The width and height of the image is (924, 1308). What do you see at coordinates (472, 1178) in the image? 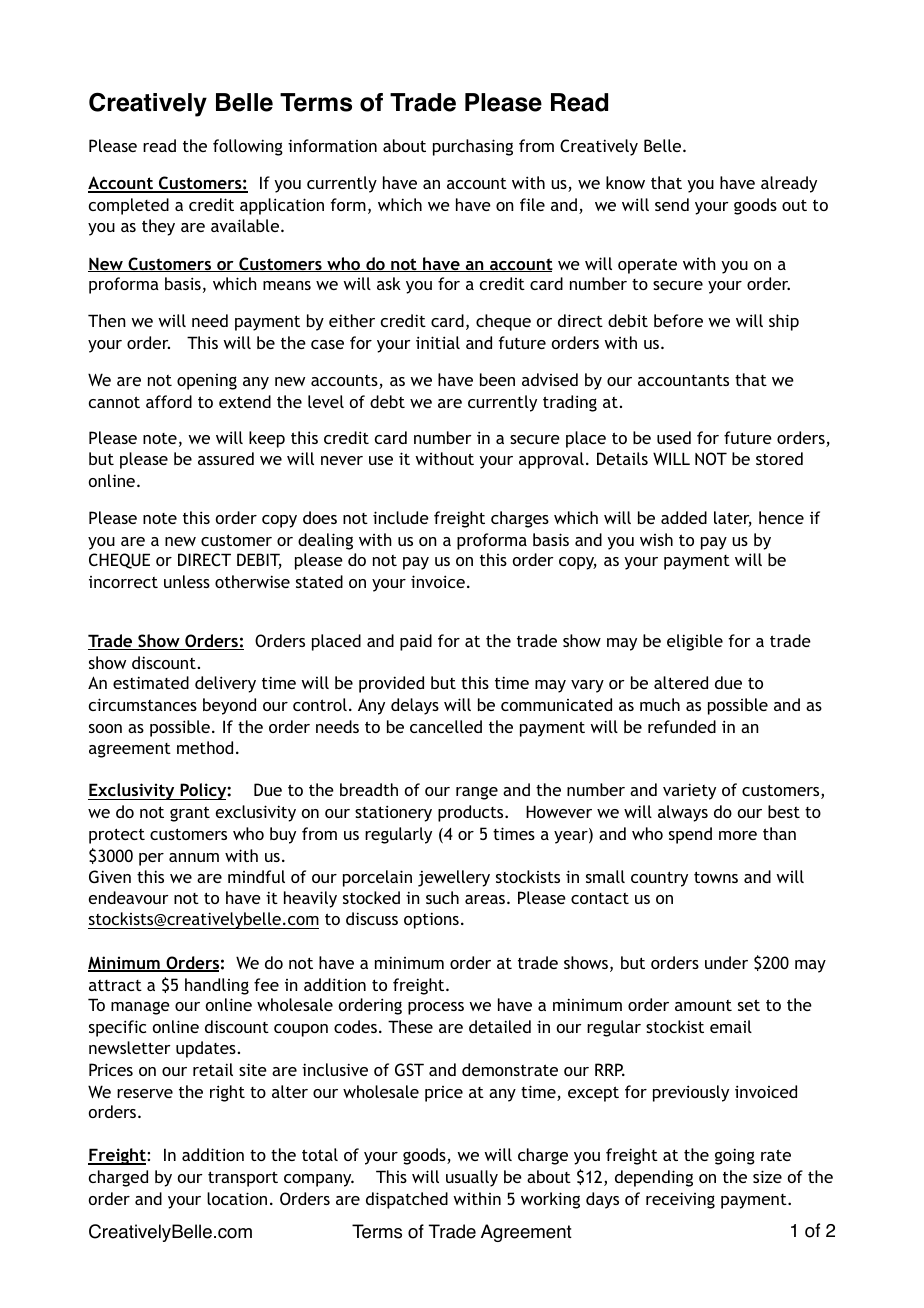
I see `usually` at bounding box center [472, 1178].
